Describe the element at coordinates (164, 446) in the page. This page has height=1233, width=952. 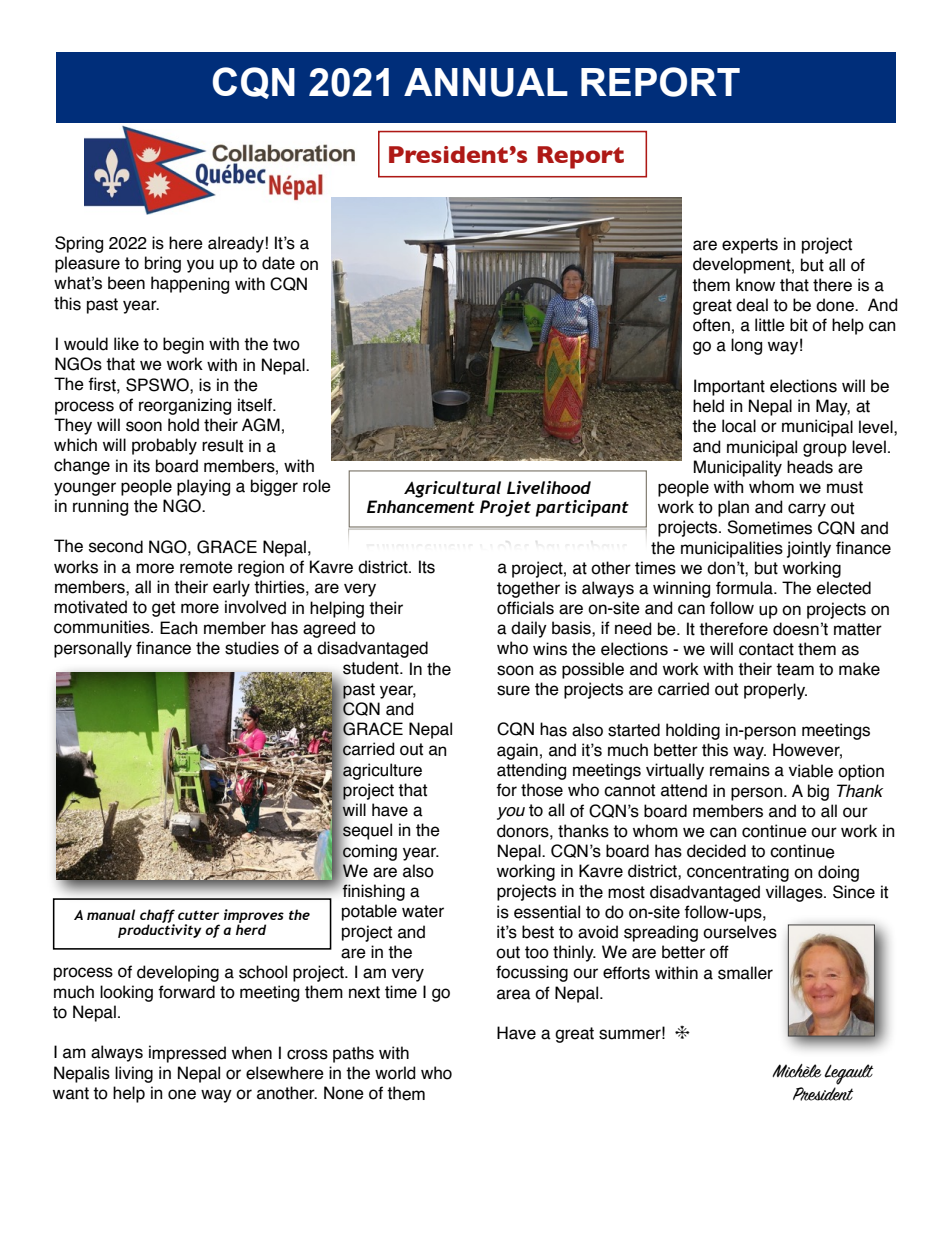
I see `probably` at that location.
